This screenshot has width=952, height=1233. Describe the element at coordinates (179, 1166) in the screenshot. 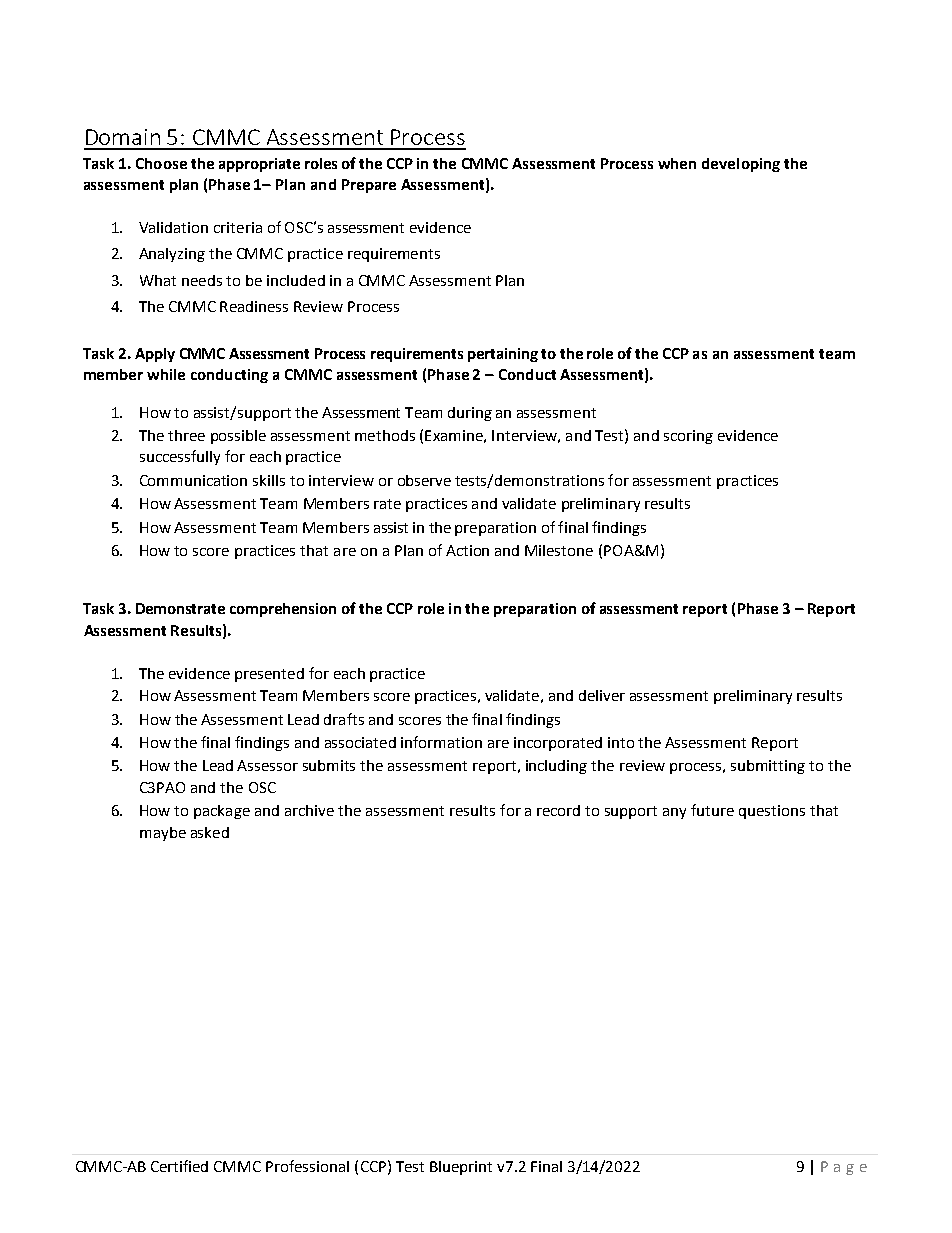

I see `Certified` at that location.
